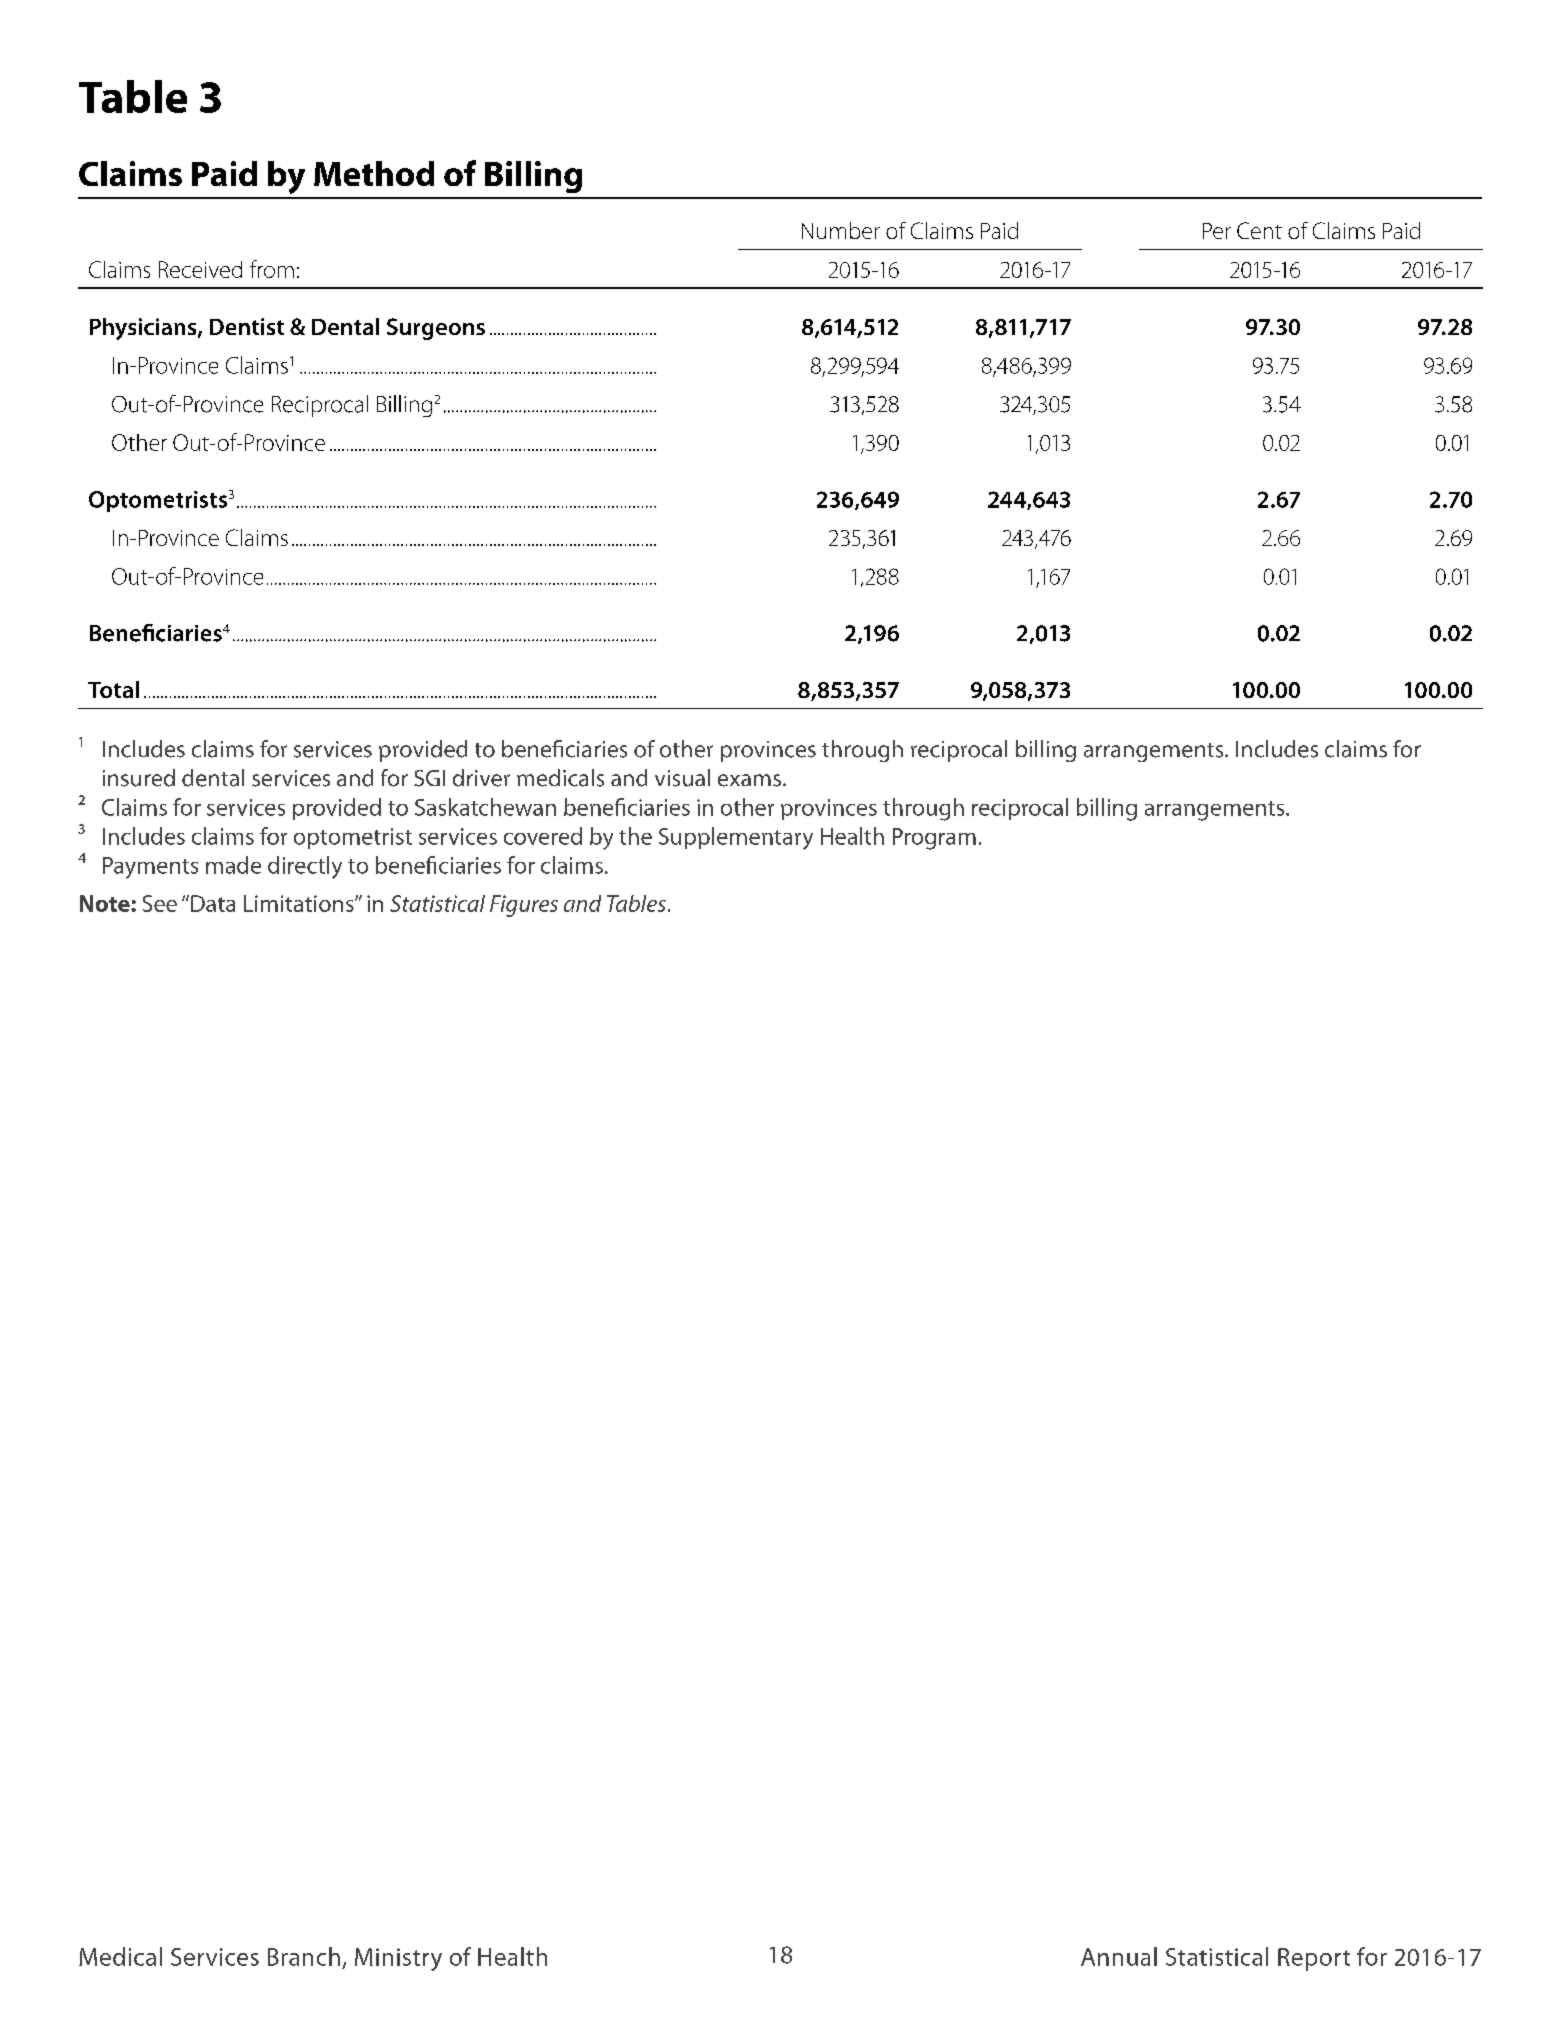  Describe the element at coordinates (398, 1959) in the screenshot. I see `Ministry` at that location.
